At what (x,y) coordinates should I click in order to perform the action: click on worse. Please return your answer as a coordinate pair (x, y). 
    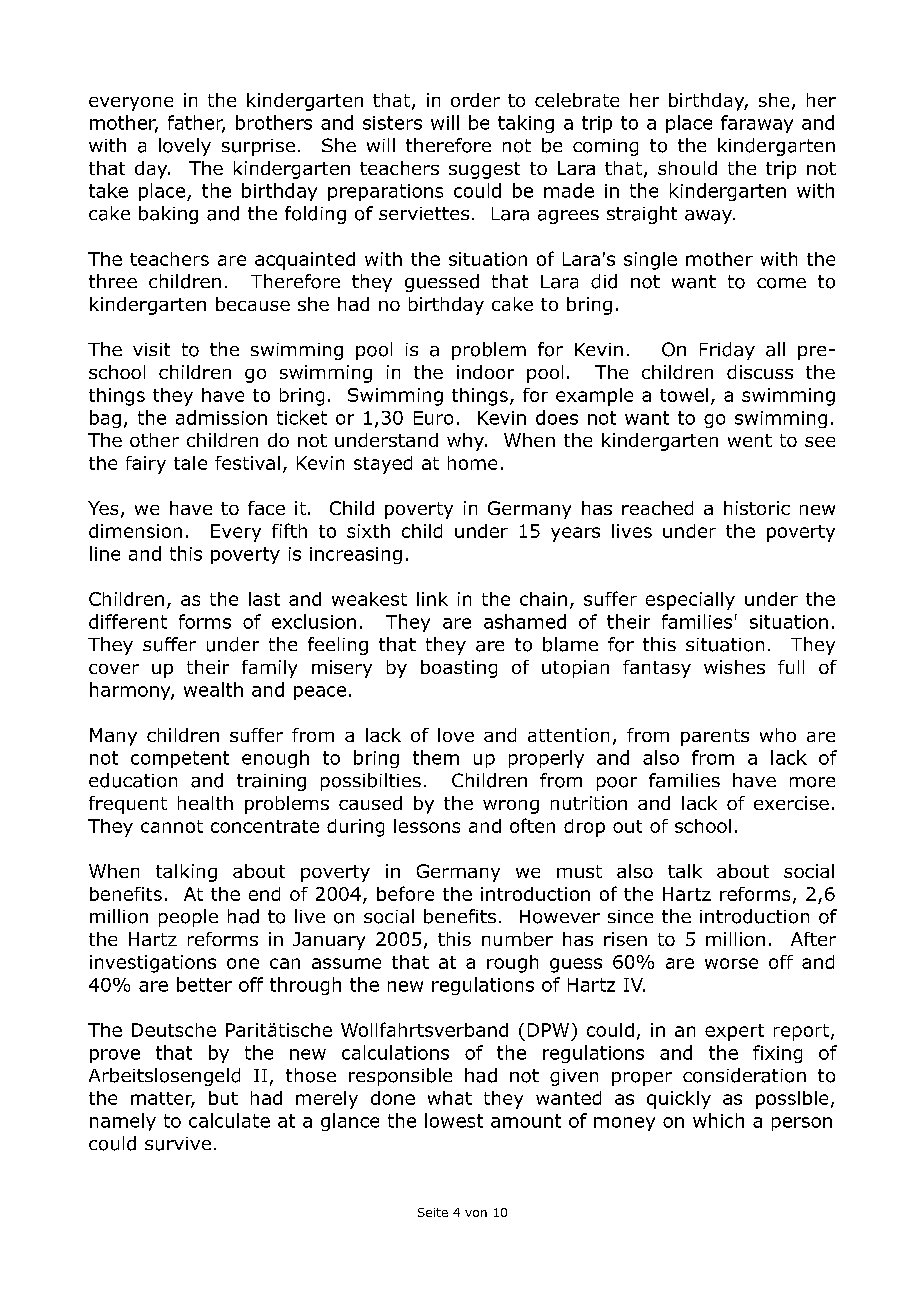
    Looking at the image, I should click on (731, 963).
